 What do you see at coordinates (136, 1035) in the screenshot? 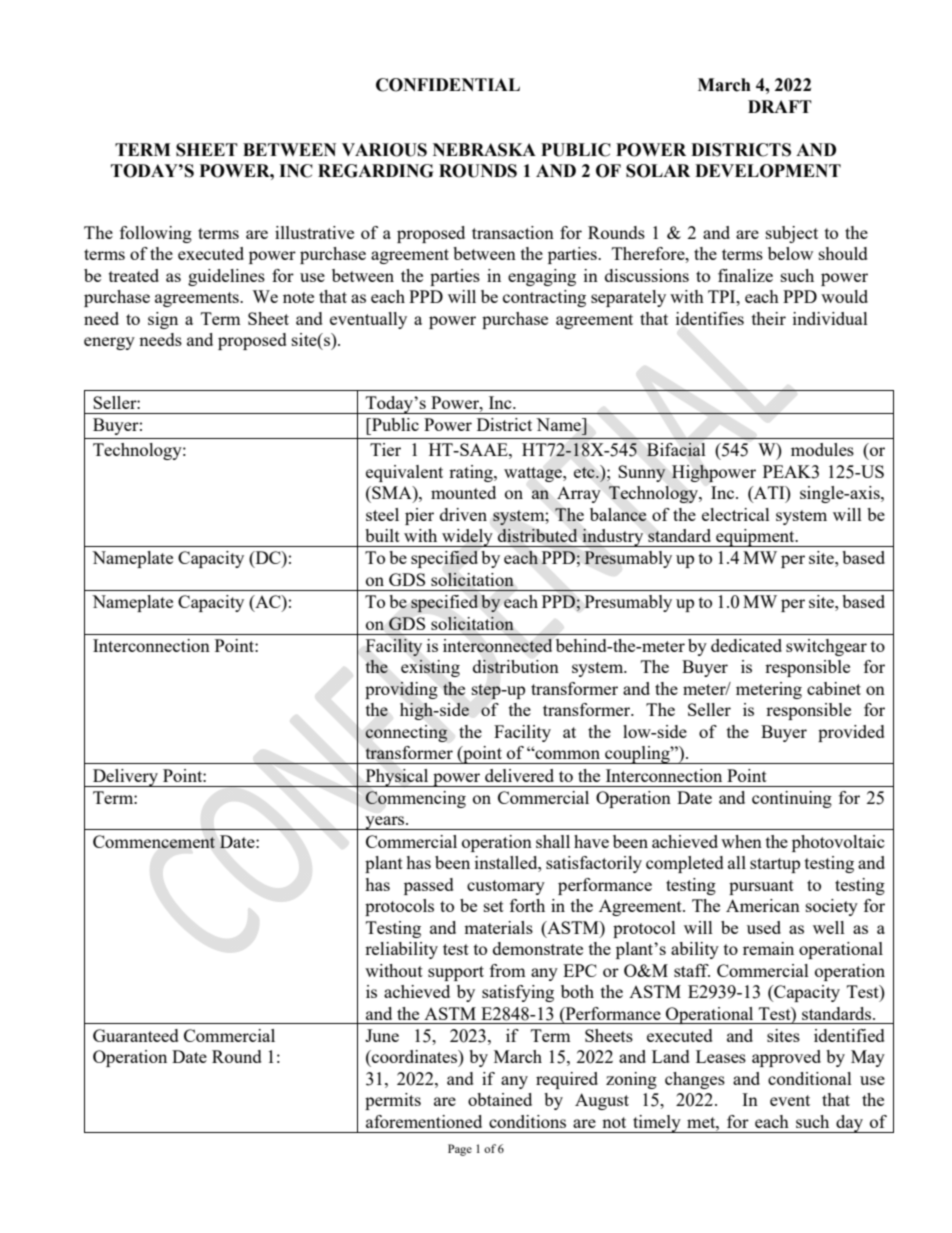
I see `Guaranteed` at bounding box center [136, 1035].
